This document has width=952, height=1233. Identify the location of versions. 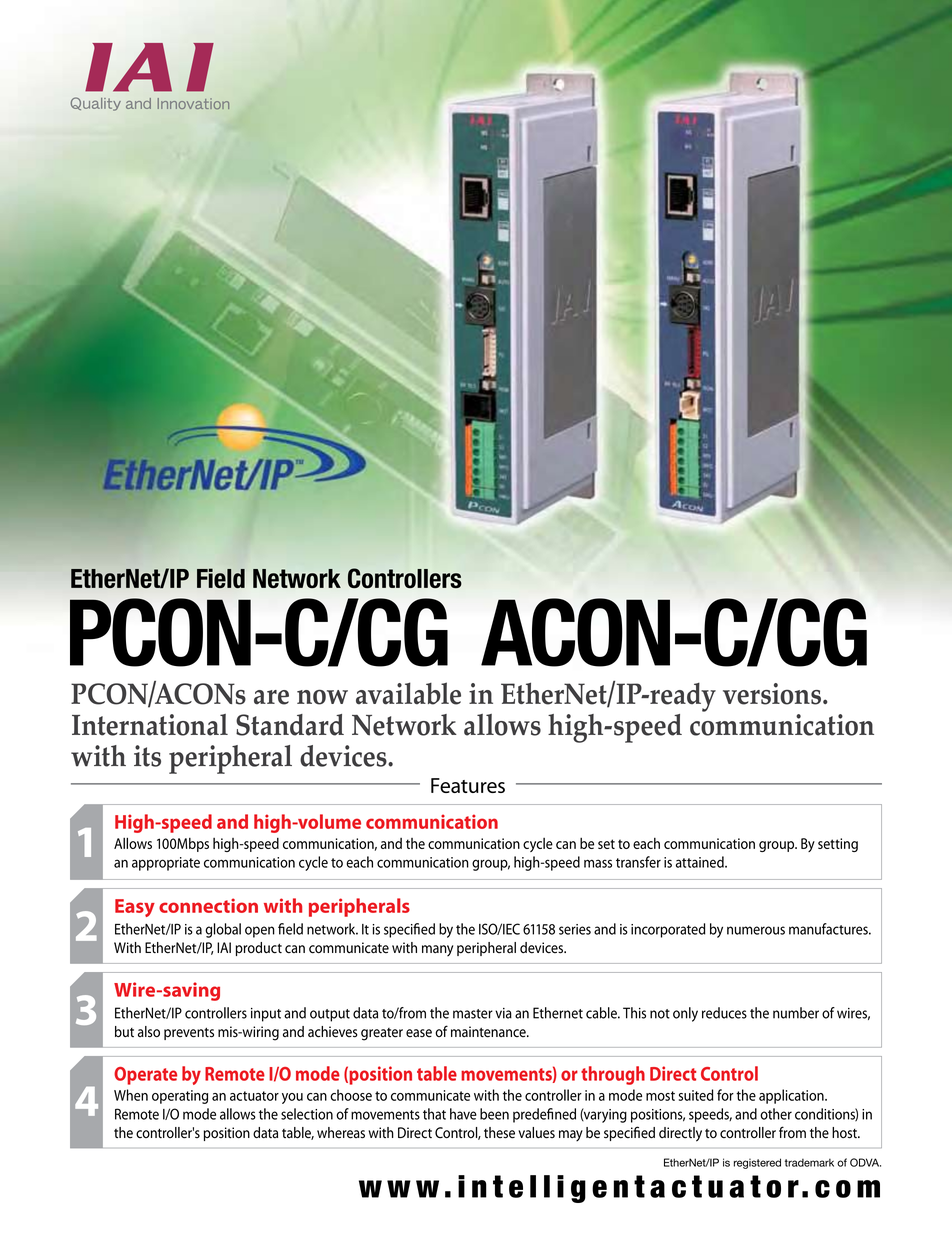
(772, 694).
